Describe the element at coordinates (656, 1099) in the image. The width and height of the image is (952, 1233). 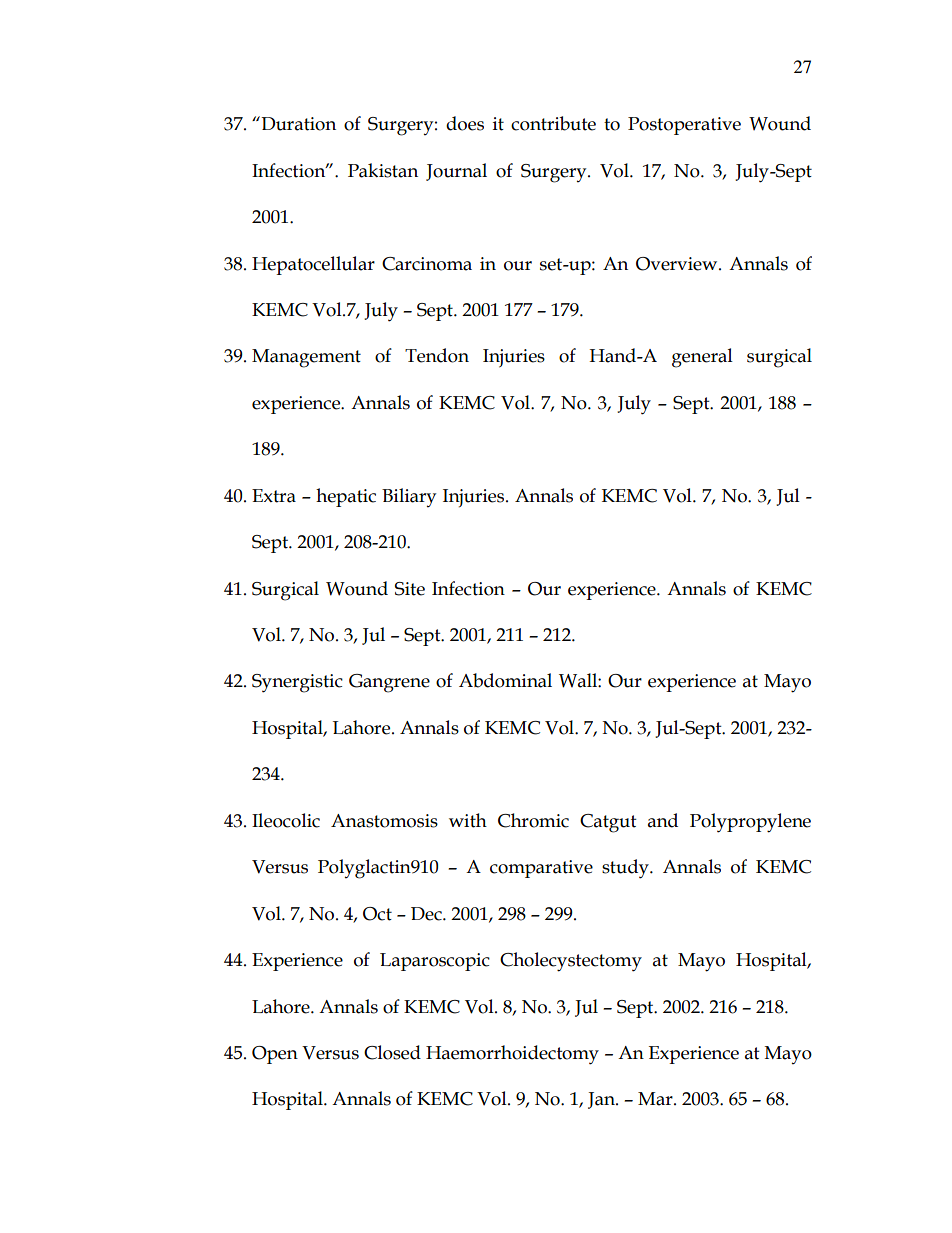
I see `Mar` at that location.
